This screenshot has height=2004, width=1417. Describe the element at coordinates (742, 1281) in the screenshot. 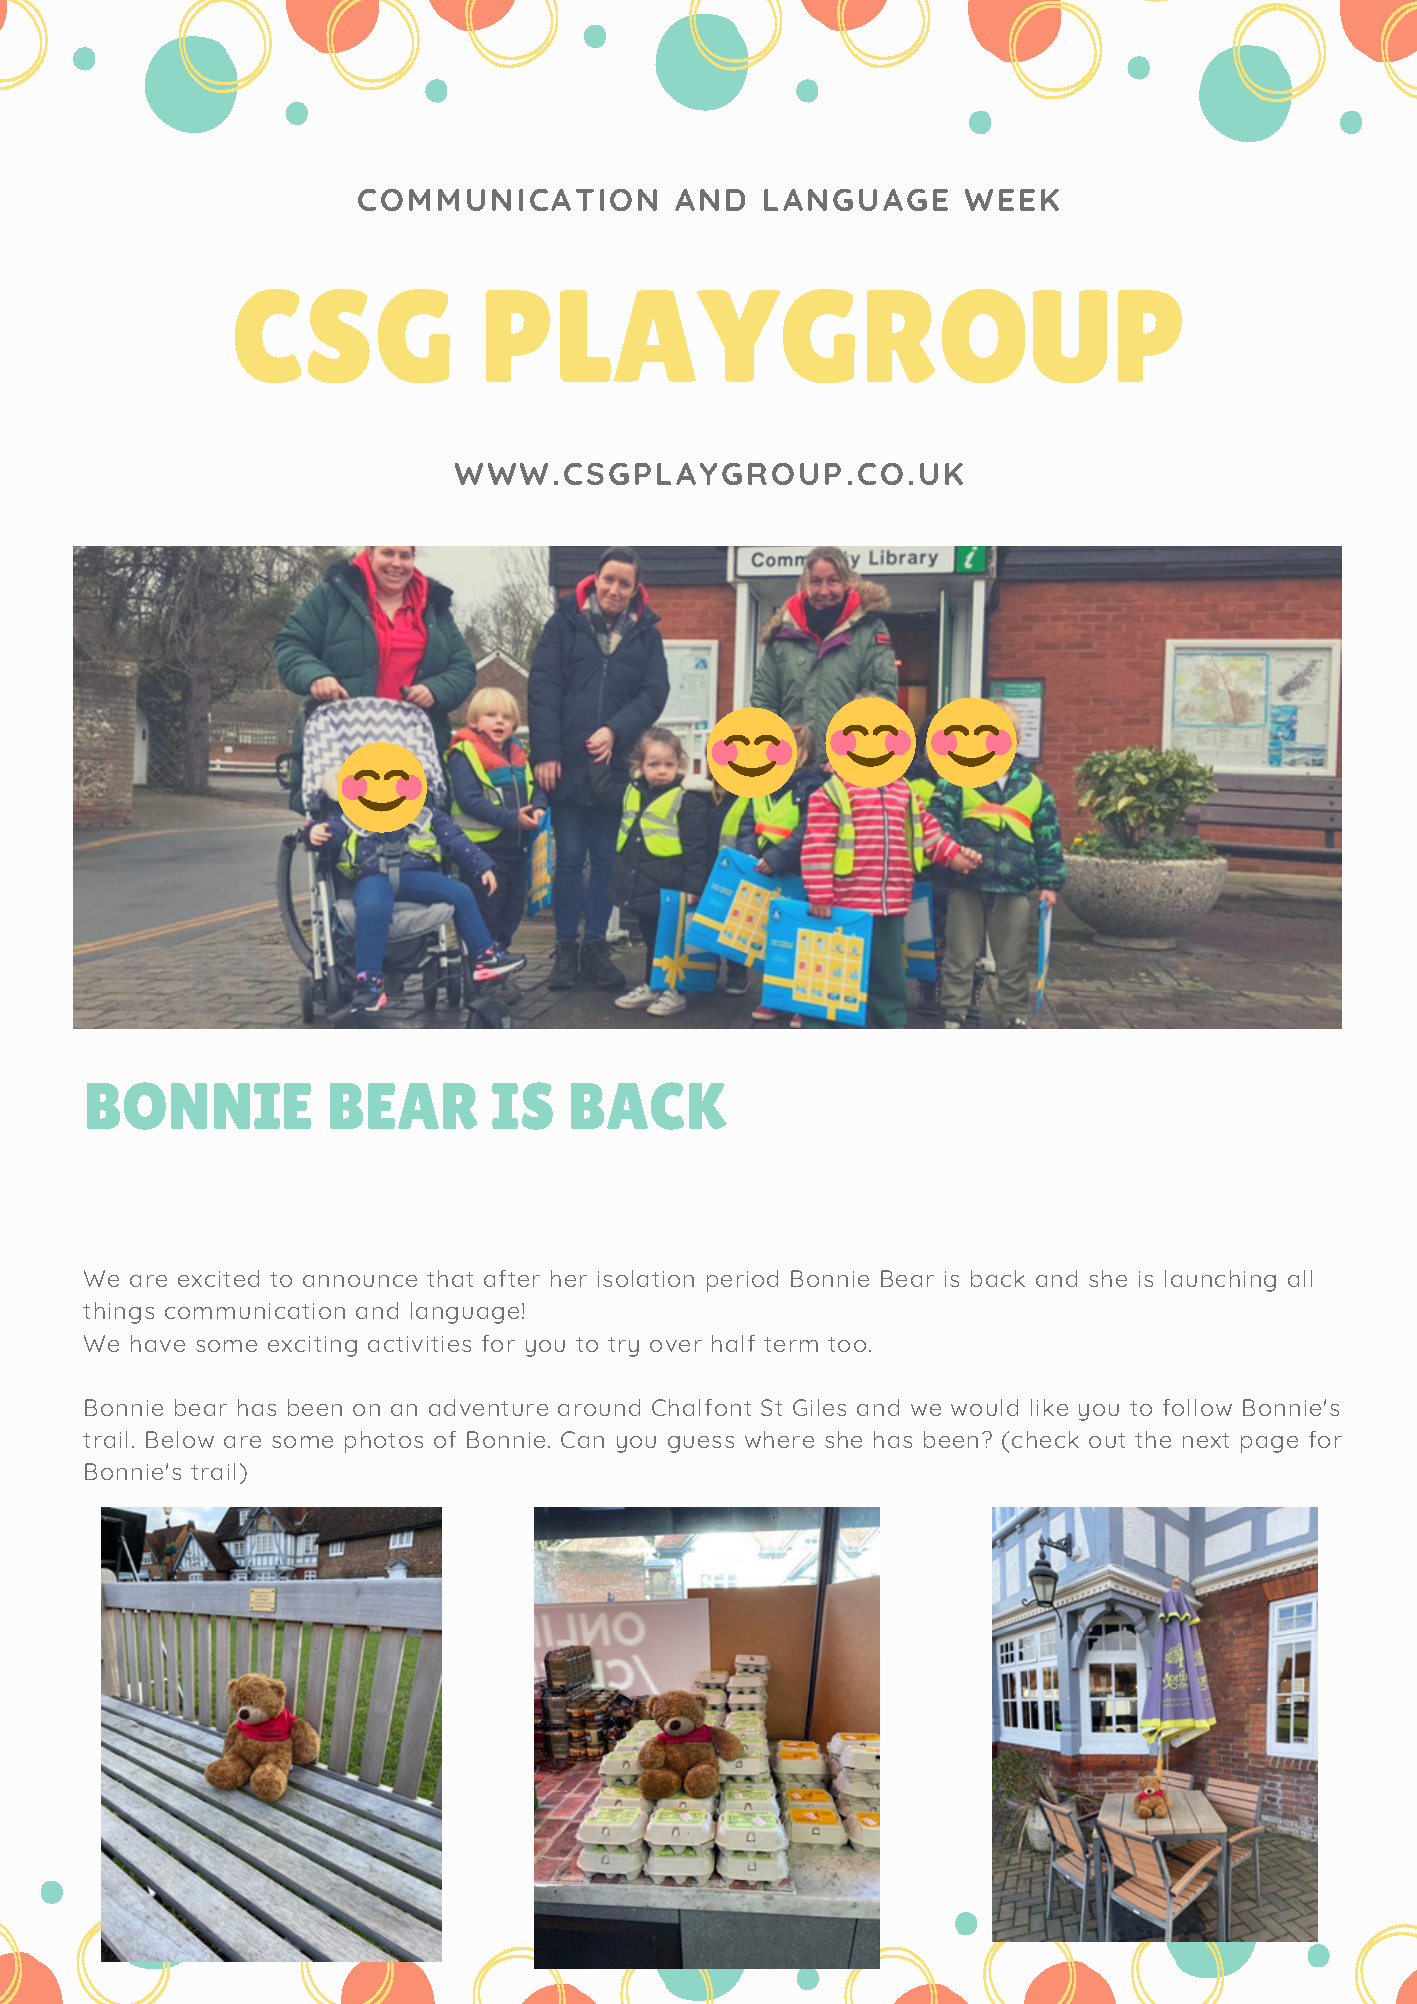

I see `period` at that location.
